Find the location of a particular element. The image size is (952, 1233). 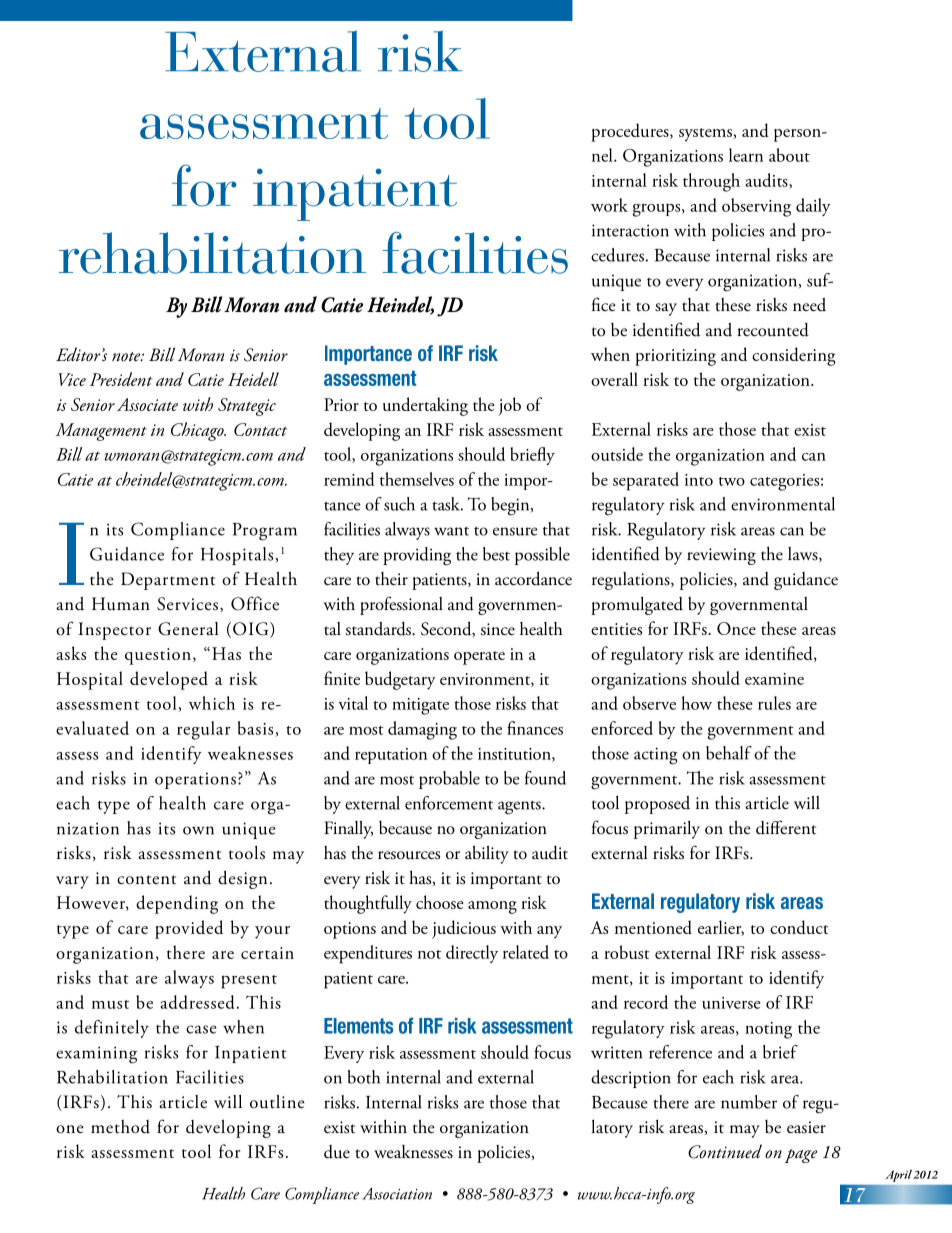

operate is located at coordinates (479, 658).
